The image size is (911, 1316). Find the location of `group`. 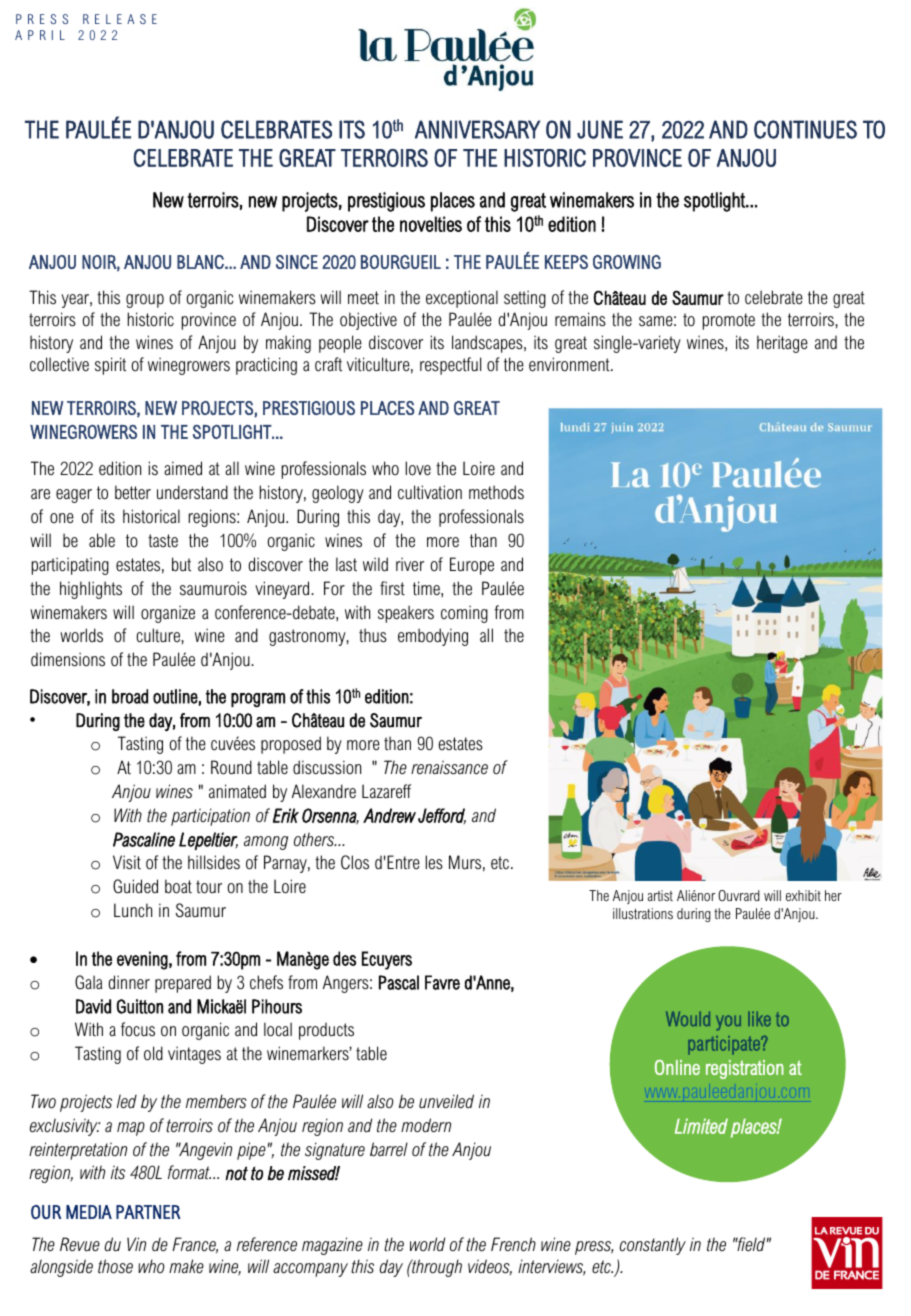

group is located at coordinates (145, 301).
